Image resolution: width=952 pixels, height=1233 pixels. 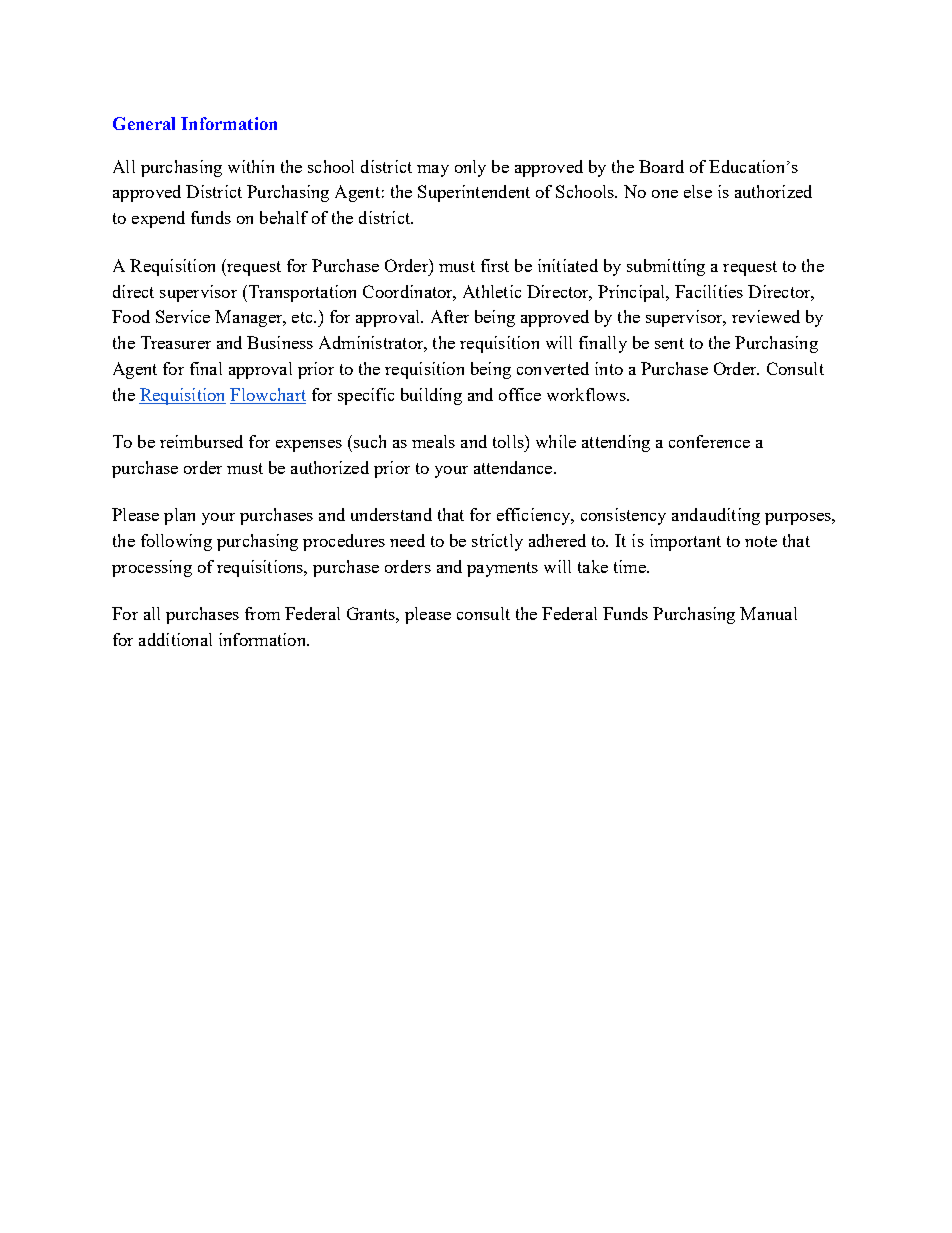 What do you see at coordinates (175, 639) in the document?
I see `additional` at bounding box center [175, 639].
